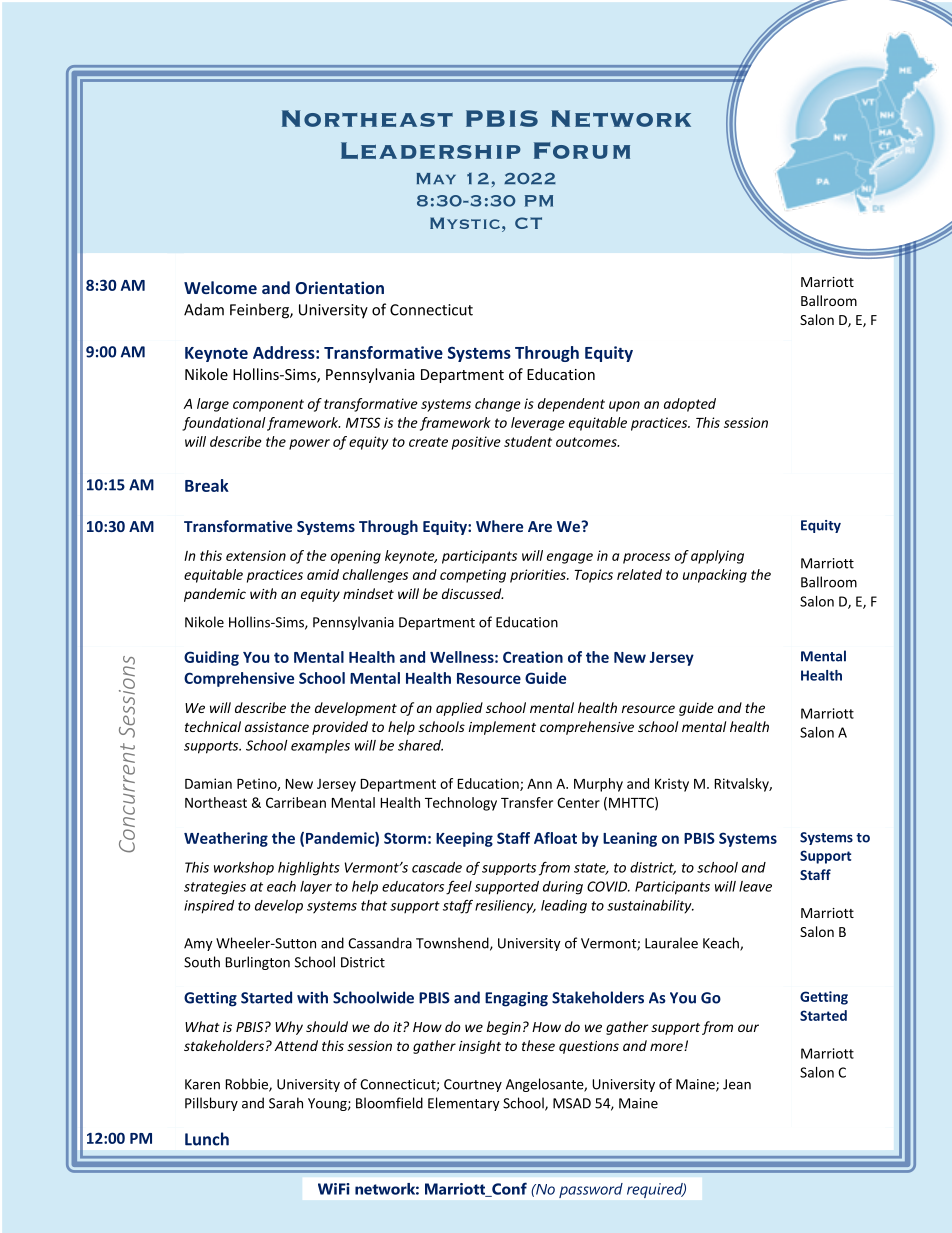 This image has width=952, height=1233. Describe the element at coordinates (499, 526) in the image. I see `Where` at that location.
